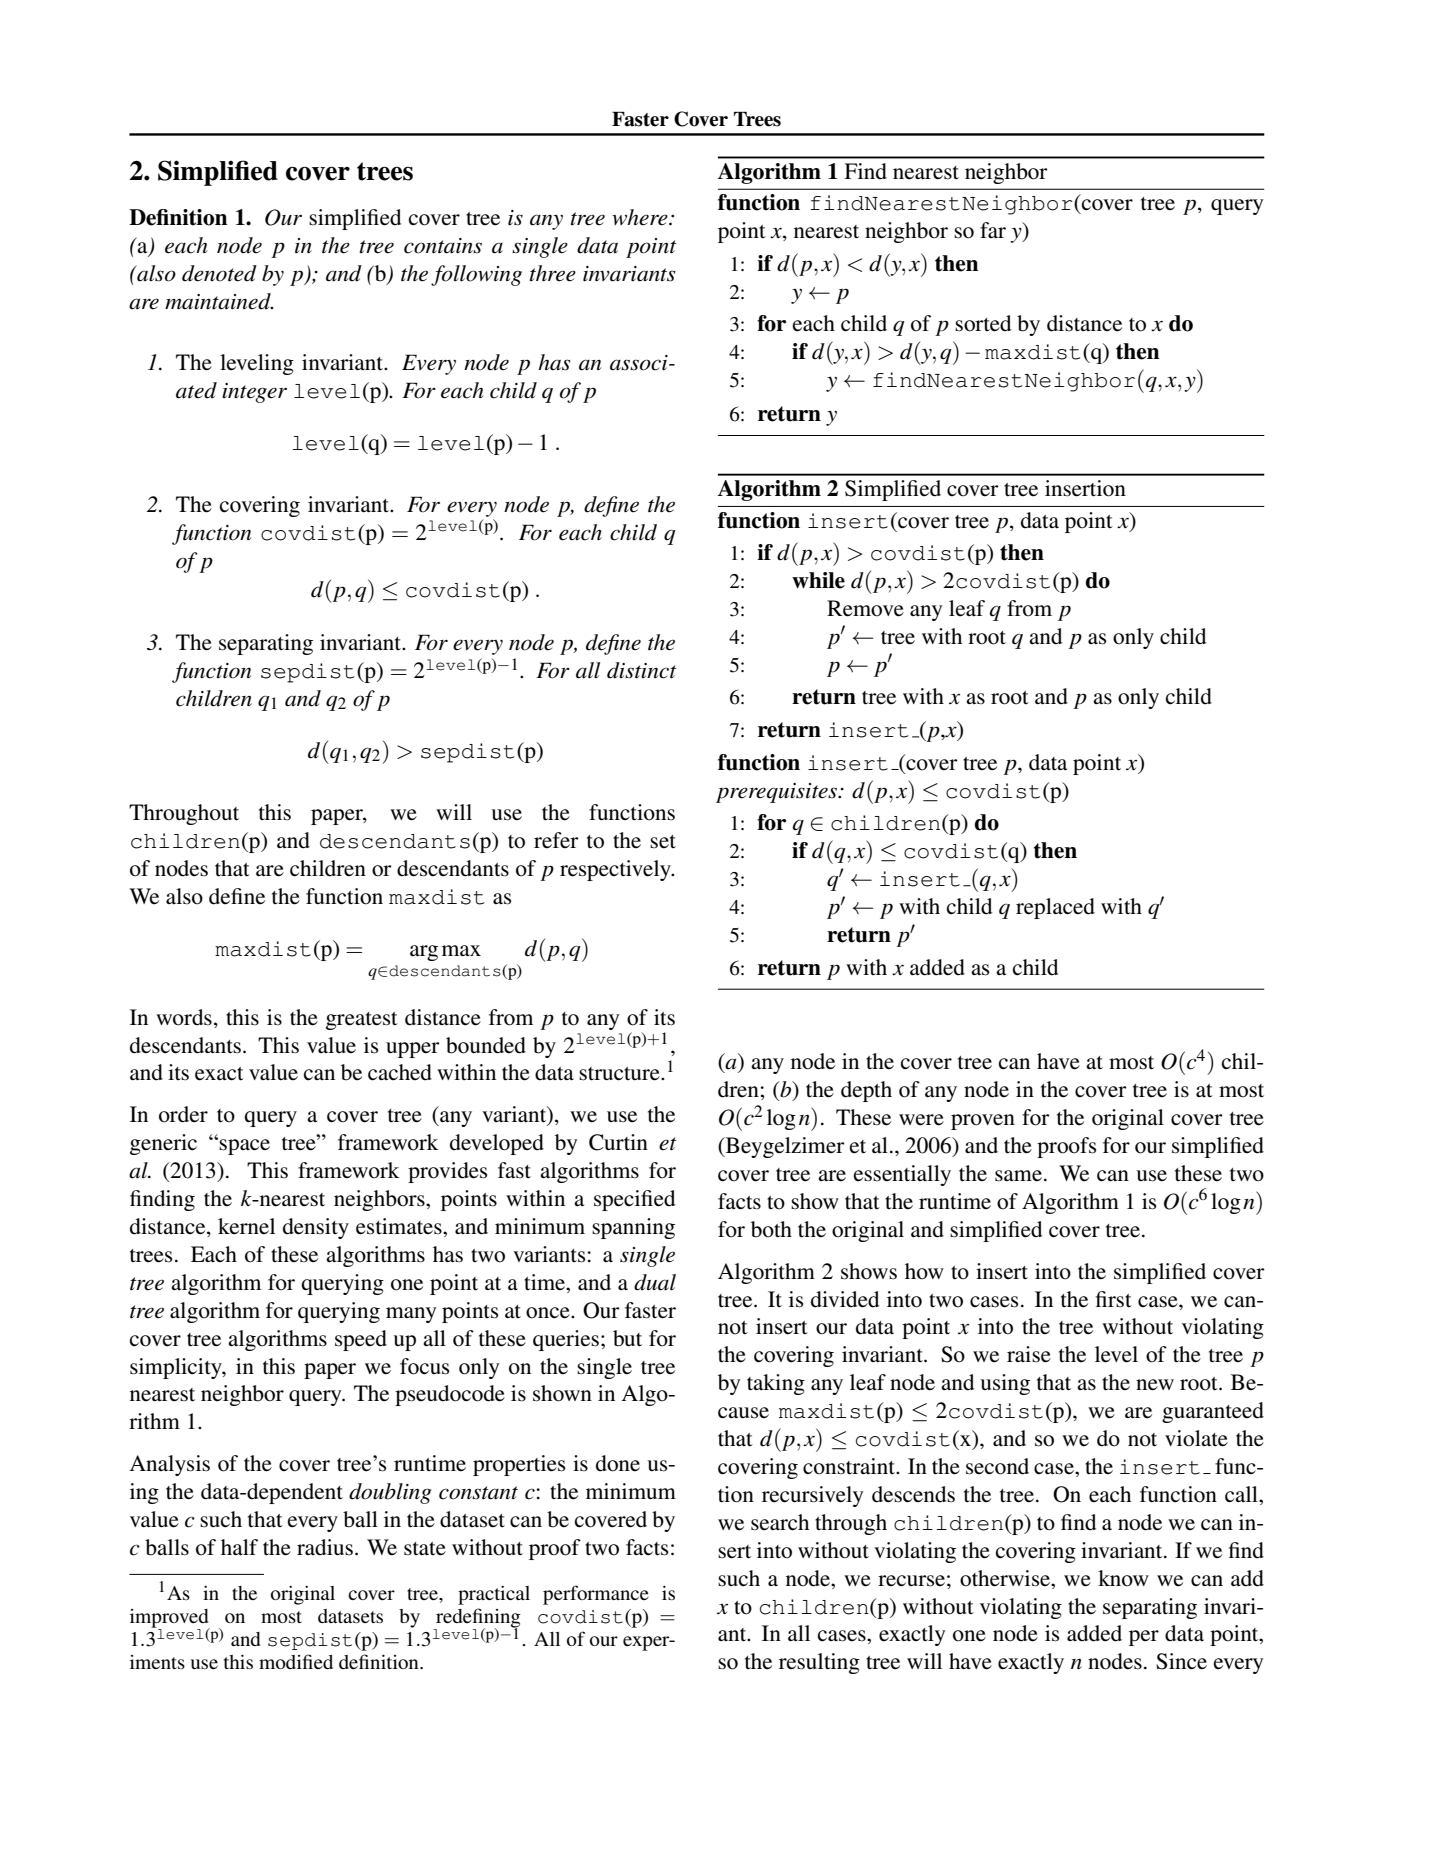 The width and height of the page is (1429, 1849). What do you see at coordinates (993, 230) in the page?
I see `far` at bounding box center [993, 230].
